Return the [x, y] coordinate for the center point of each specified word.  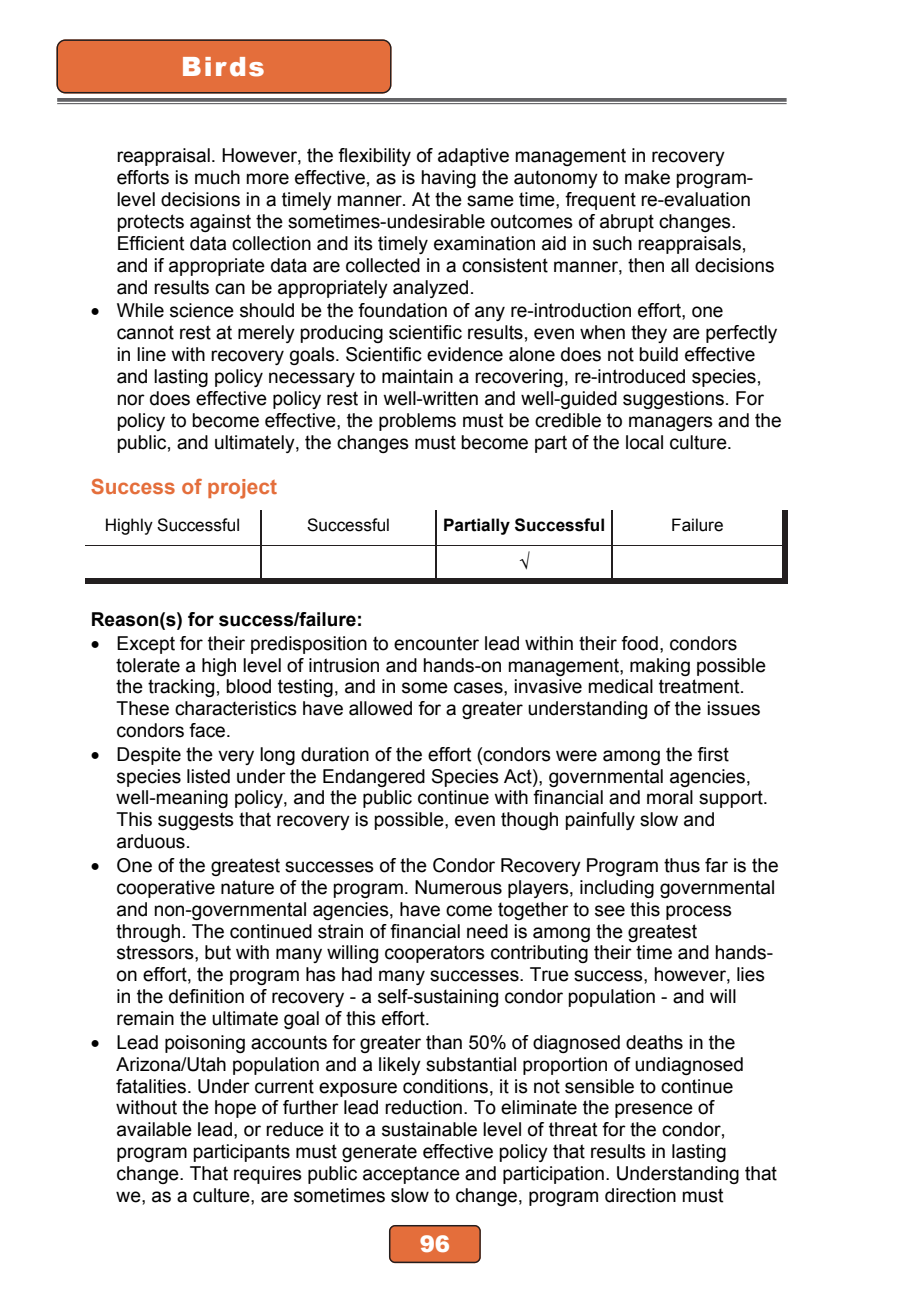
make [647, 177]
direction [640, 1195]
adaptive [473, 157]
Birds [223, 67]
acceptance [411, 1175]
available [154, 1129]
